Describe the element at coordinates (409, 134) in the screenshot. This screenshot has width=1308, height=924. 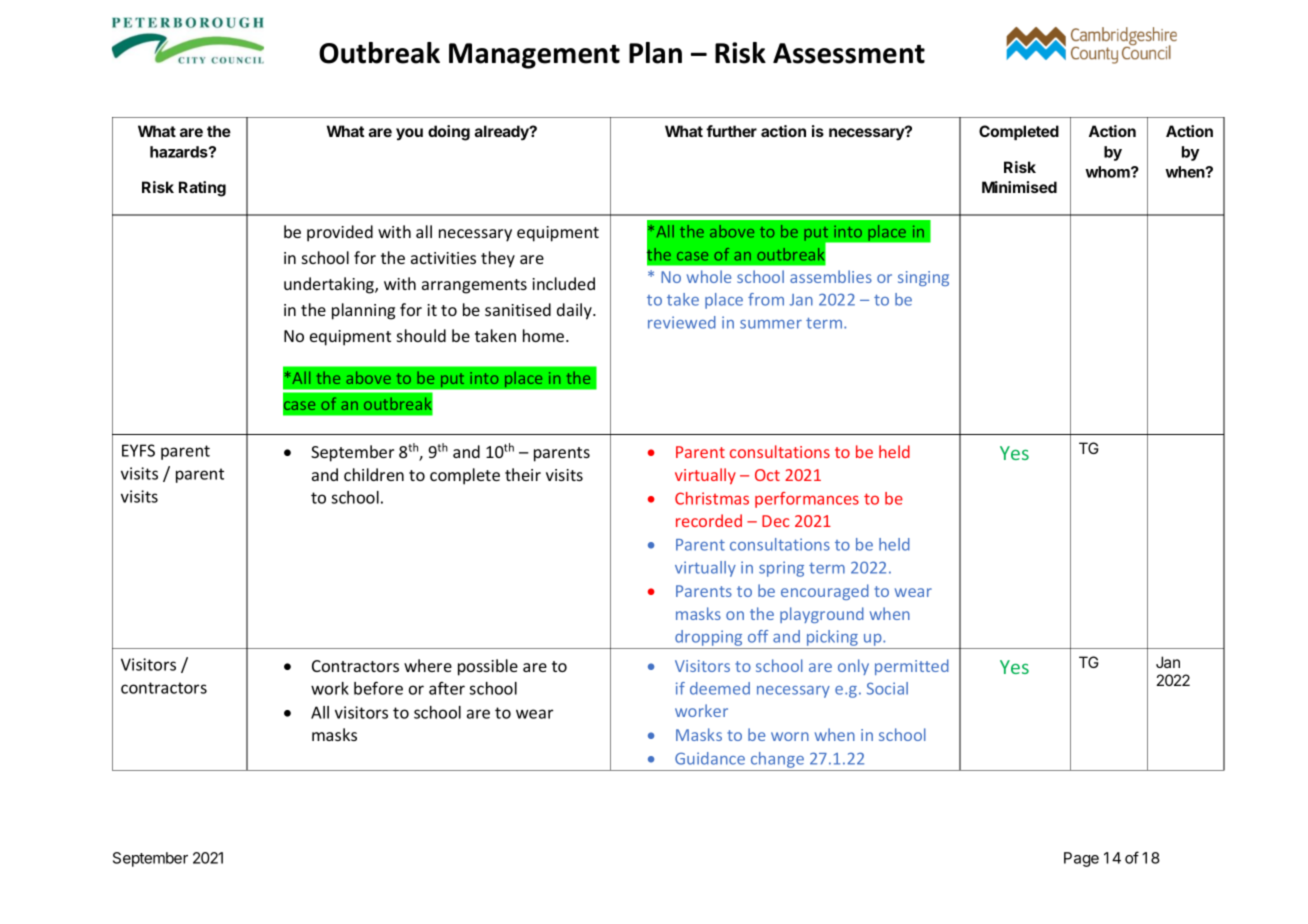
I see `you` at that location.
